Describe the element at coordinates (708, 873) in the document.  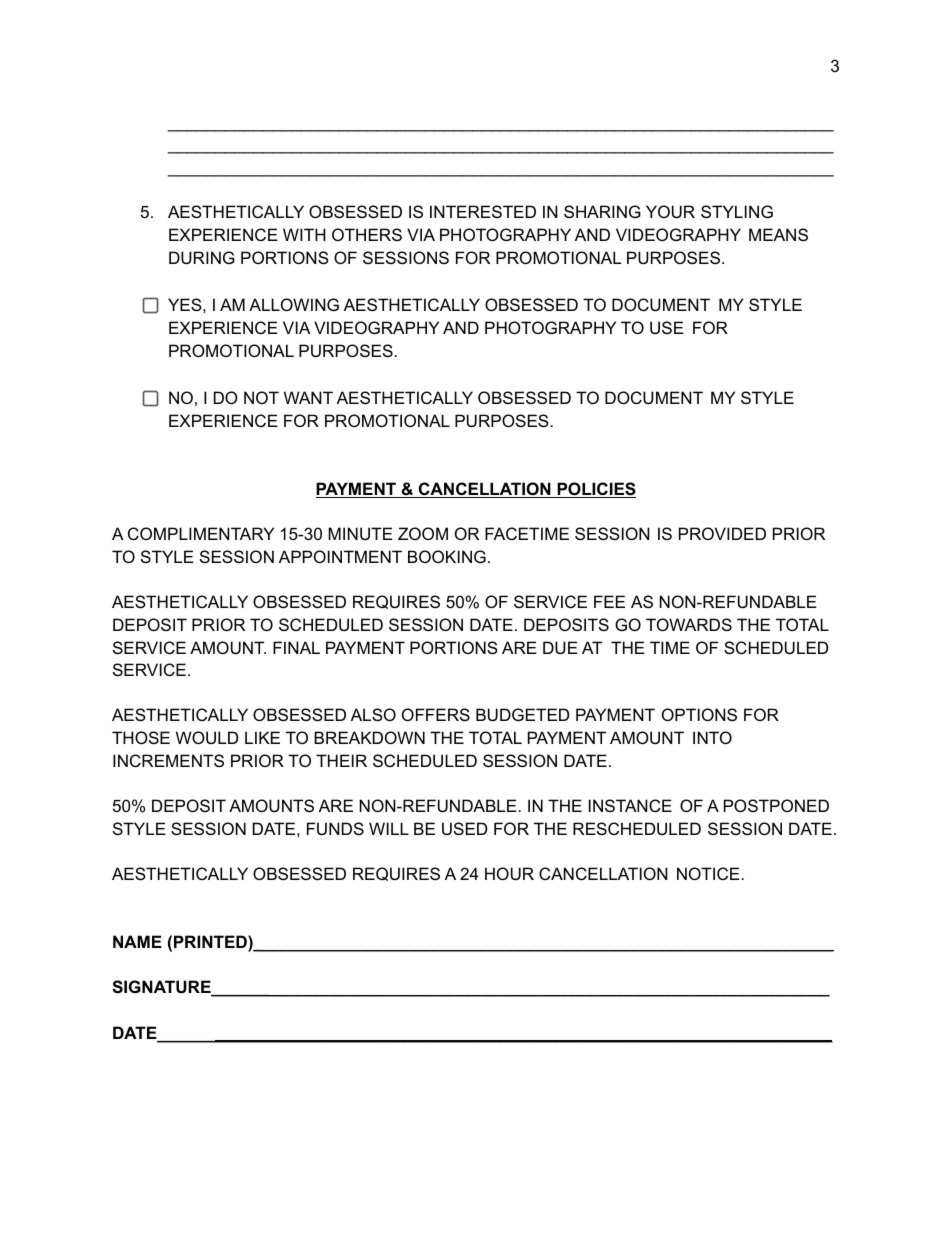
I see `NOTICE` at that location.
